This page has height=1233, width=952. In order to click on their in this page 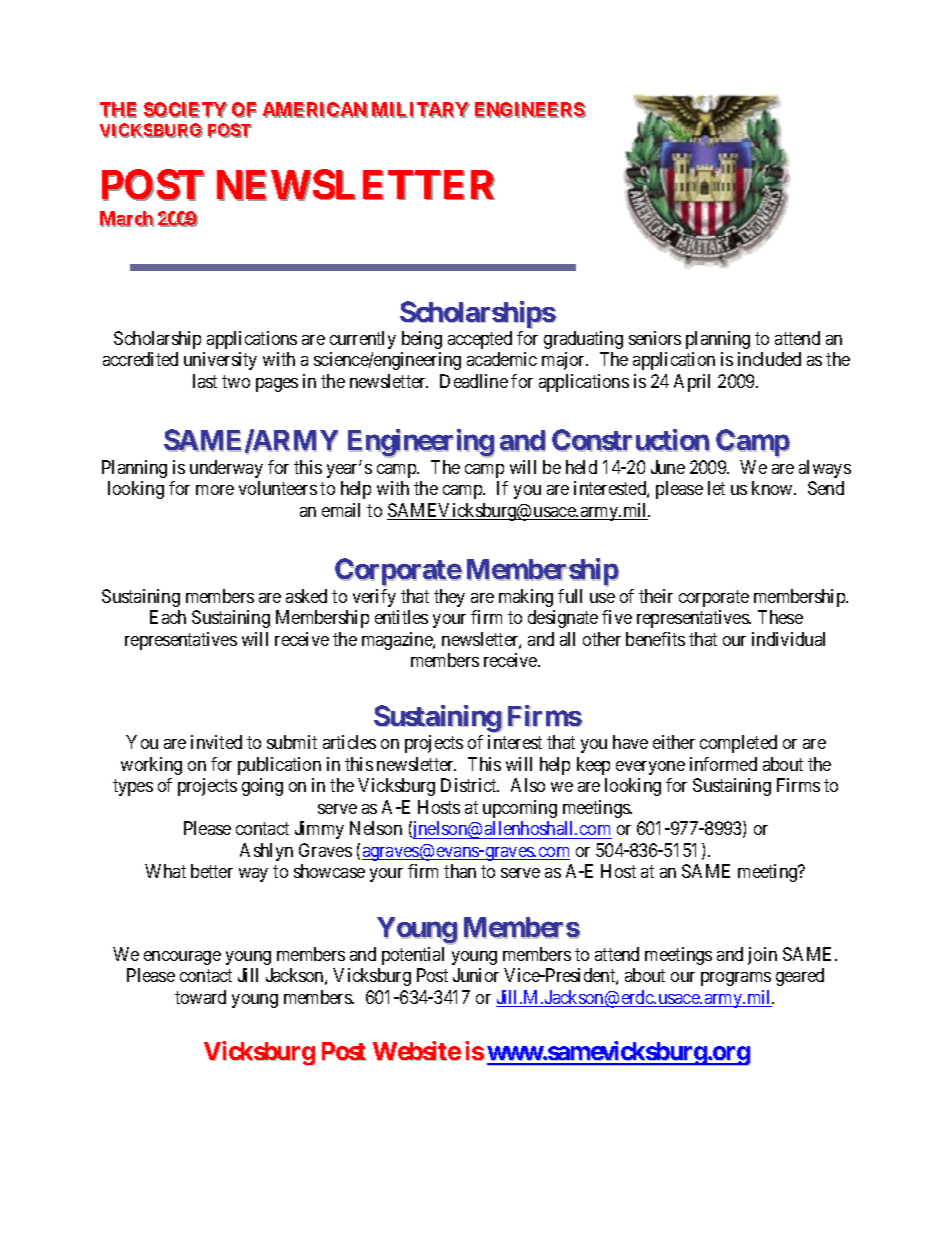, I will do `click(656, 596)`.
